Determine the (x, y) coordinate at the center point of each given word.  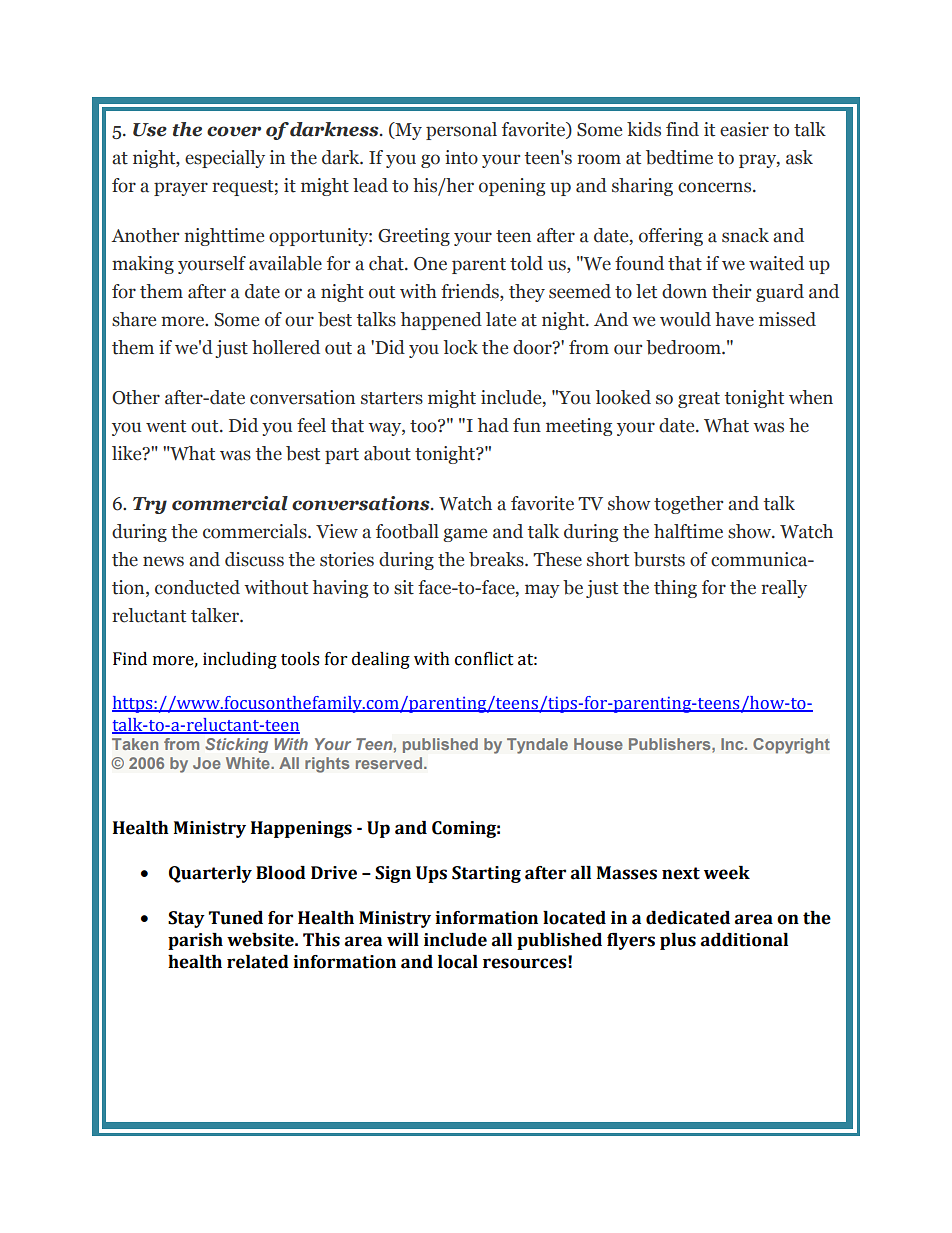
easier (744, 129)
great (699, 400)
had (493, 425)
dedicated (688, 918)
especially (225, 159)
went (166, 426)
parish (195, 941)
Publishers (671, 744)
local (458, 962)
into (461, 157)
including (240, 660)
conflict (484, 658)
